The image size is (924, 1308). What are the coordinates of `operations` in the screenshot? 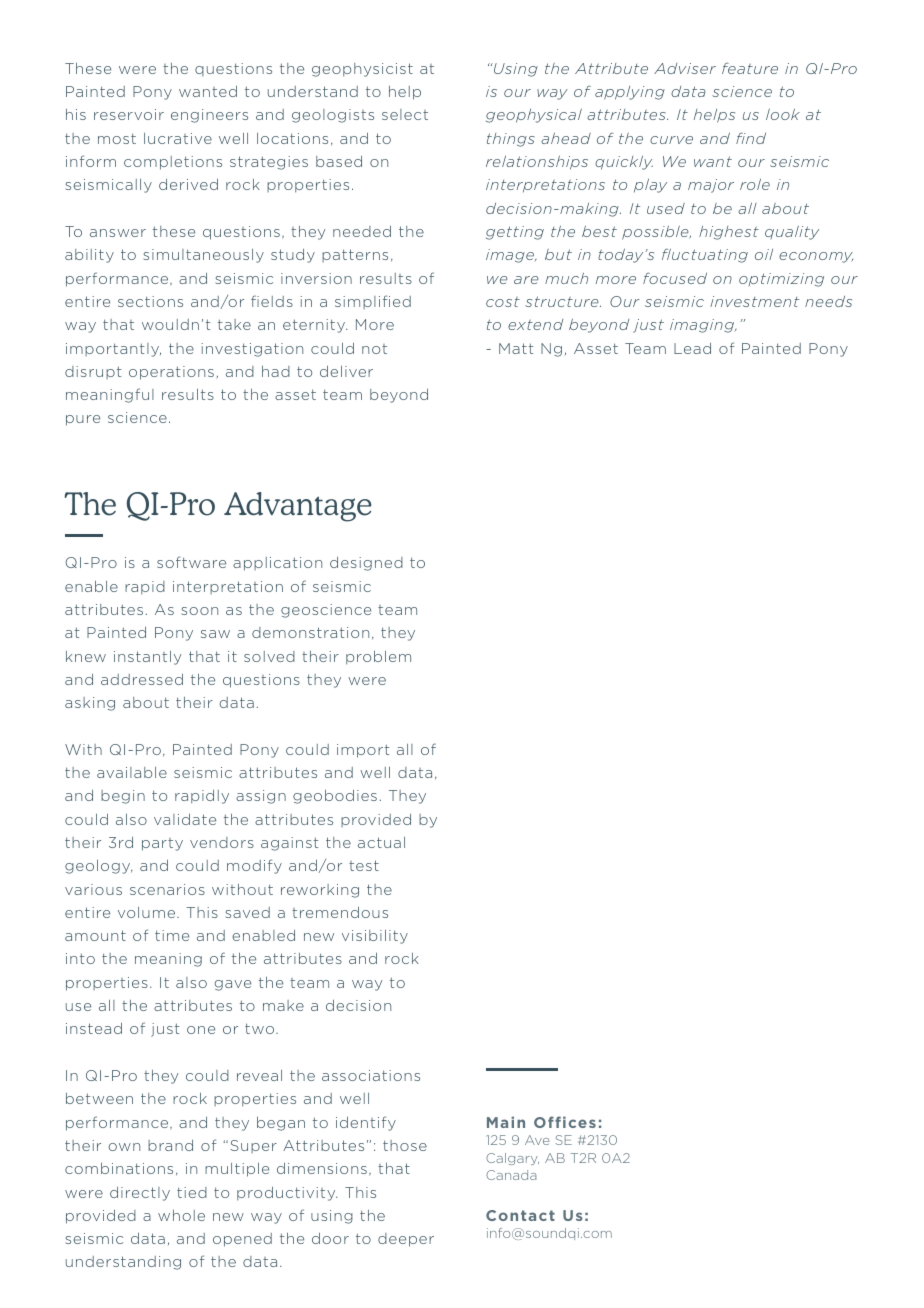 It's located at (171, 373).
